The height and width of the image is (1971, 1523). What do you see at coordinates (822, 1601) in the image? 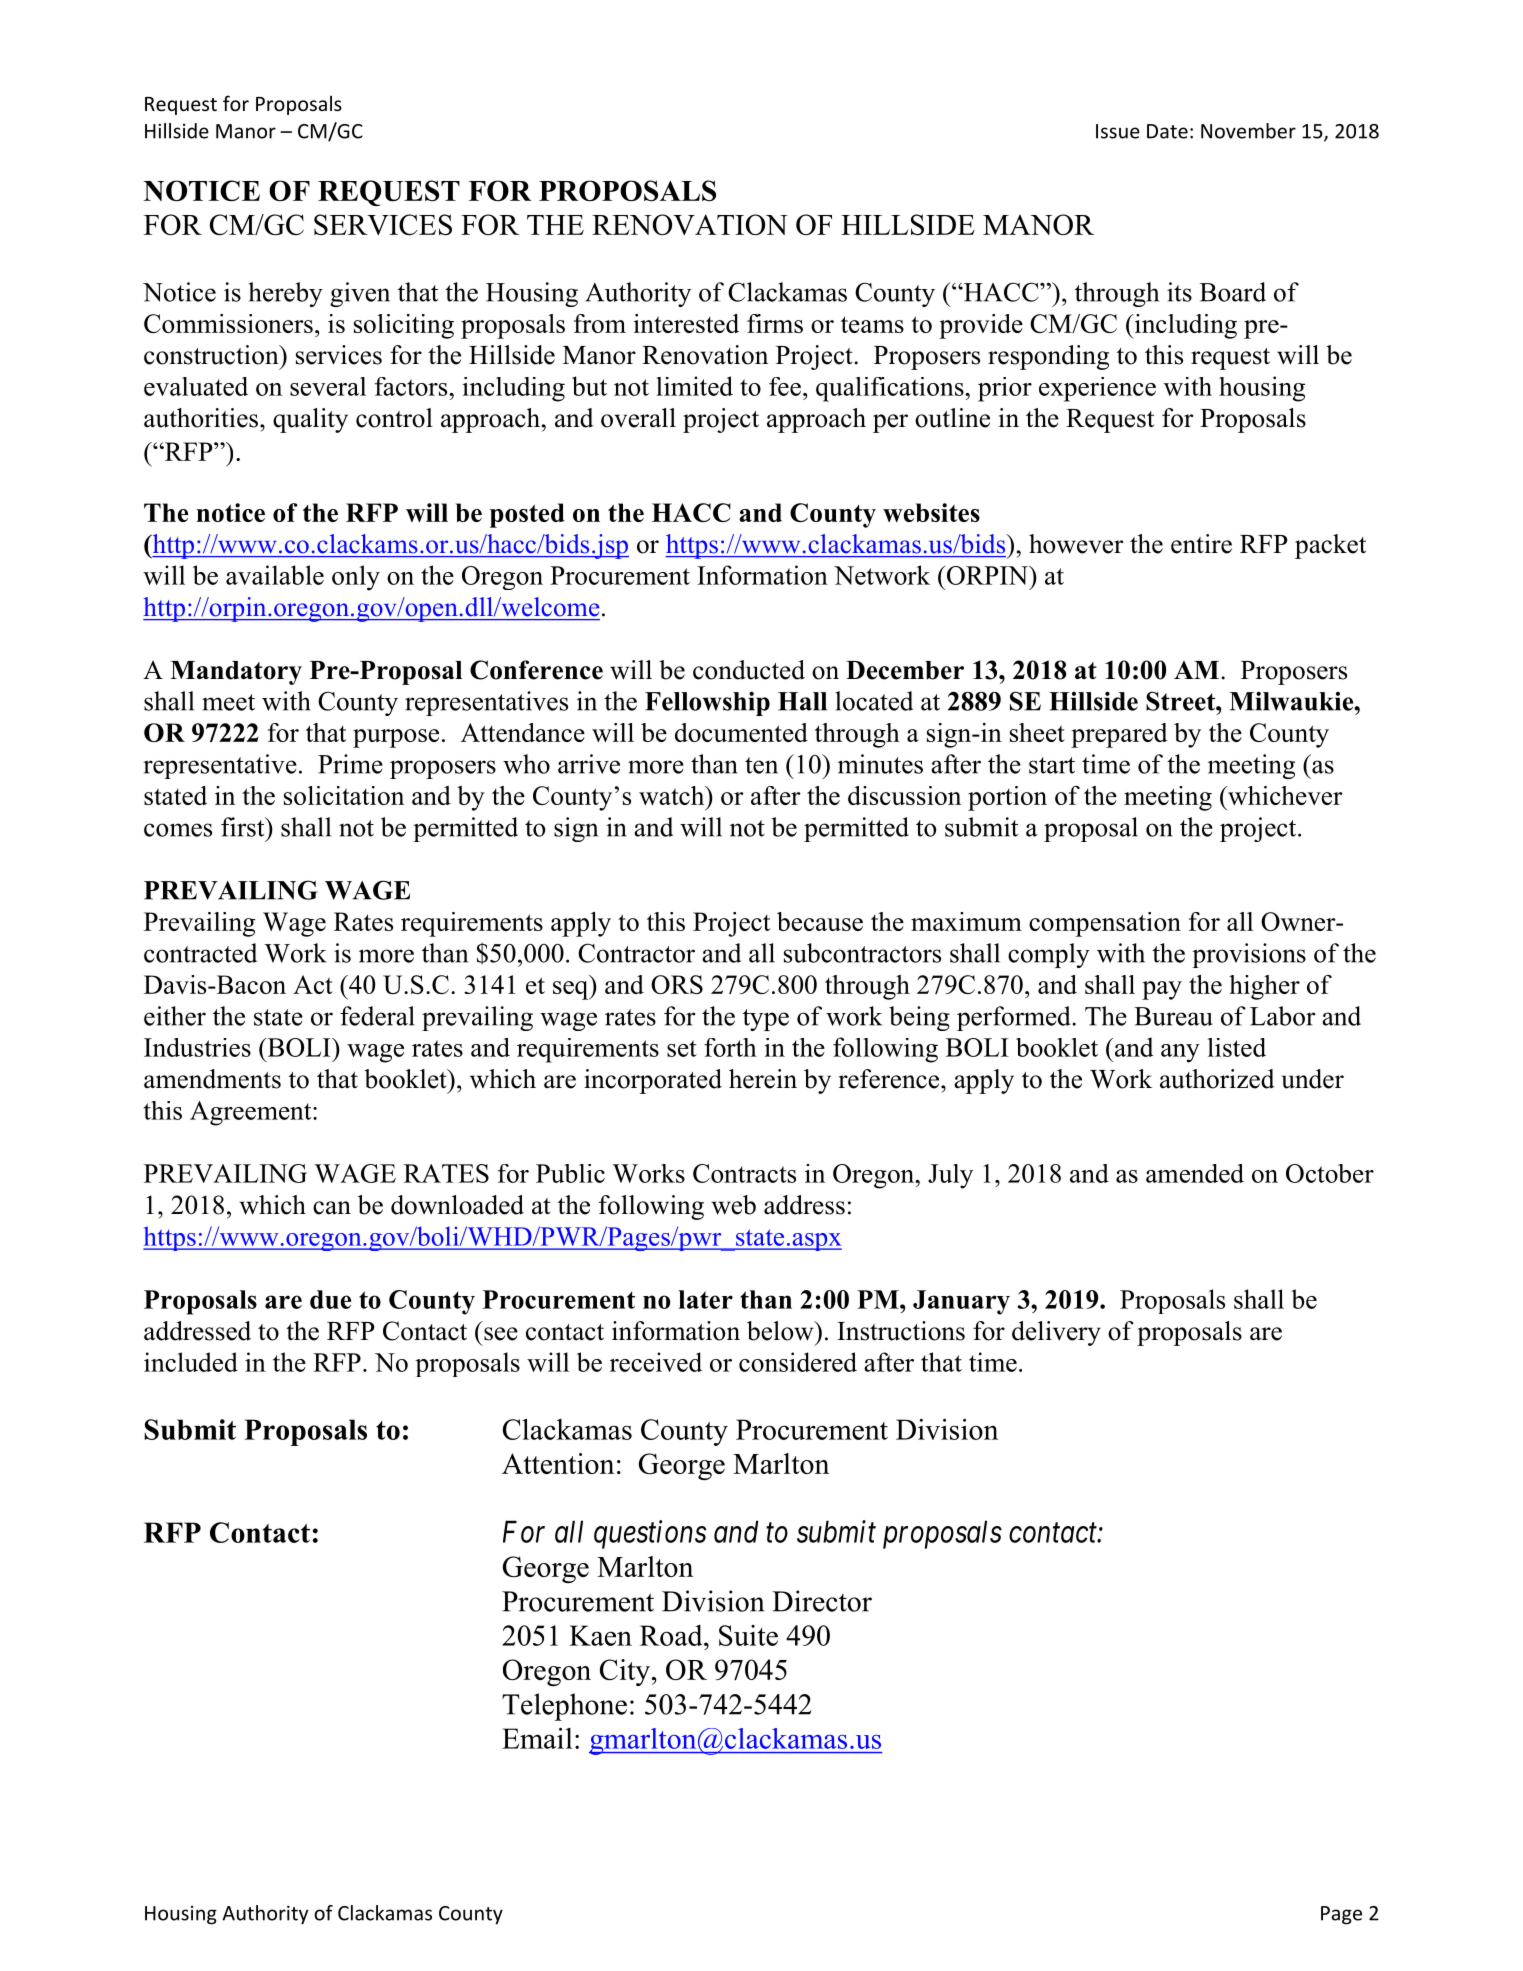
I see `Director` at bounding box center [822, 1601].
